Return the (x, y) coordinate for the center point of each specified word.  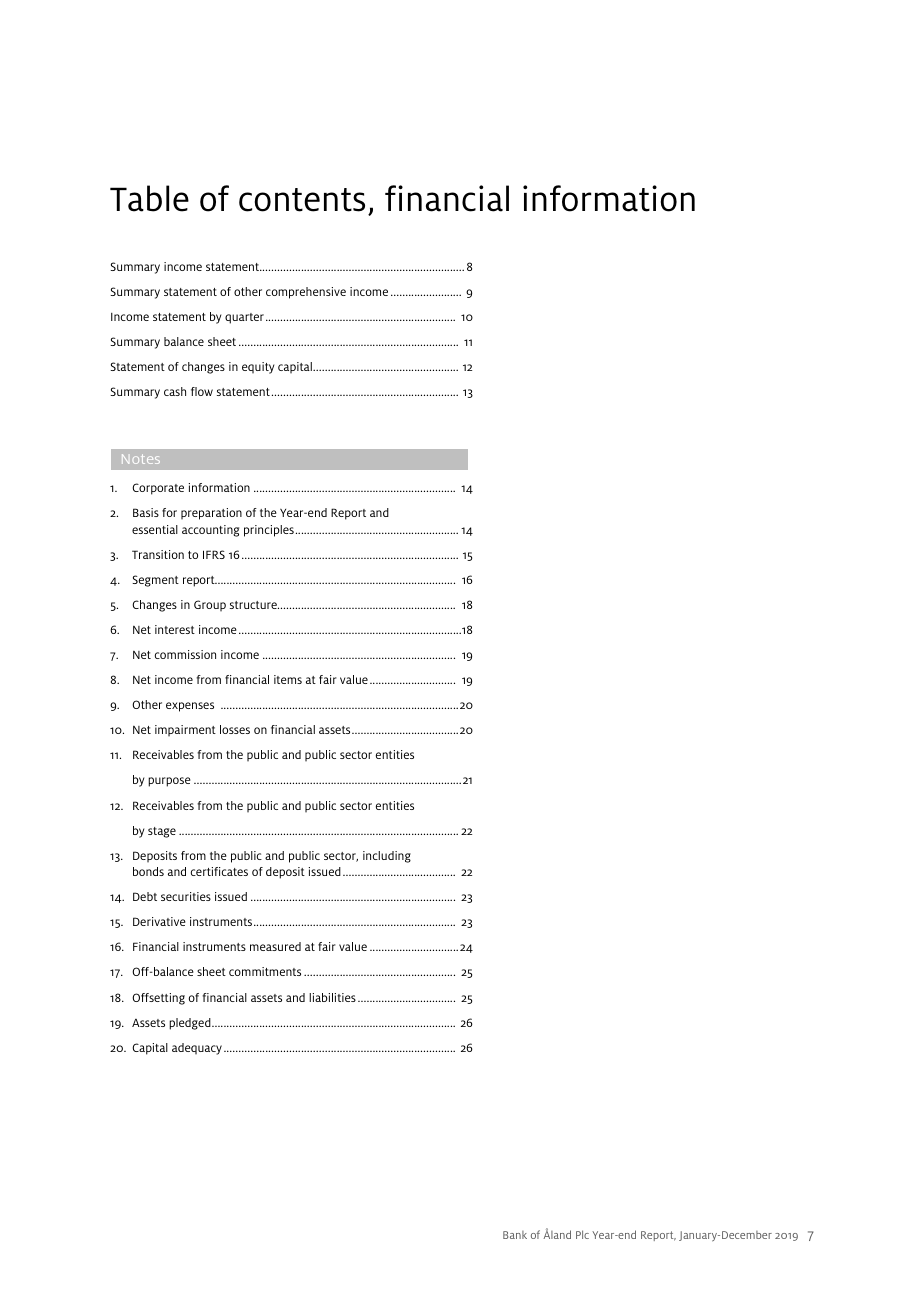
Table (149, 198)
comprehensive (306, 293)
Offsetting (158, 999)
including (387, 857)
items (288, 679)
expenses (190, 707)
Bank (515, 1235)
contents (302, 200)
